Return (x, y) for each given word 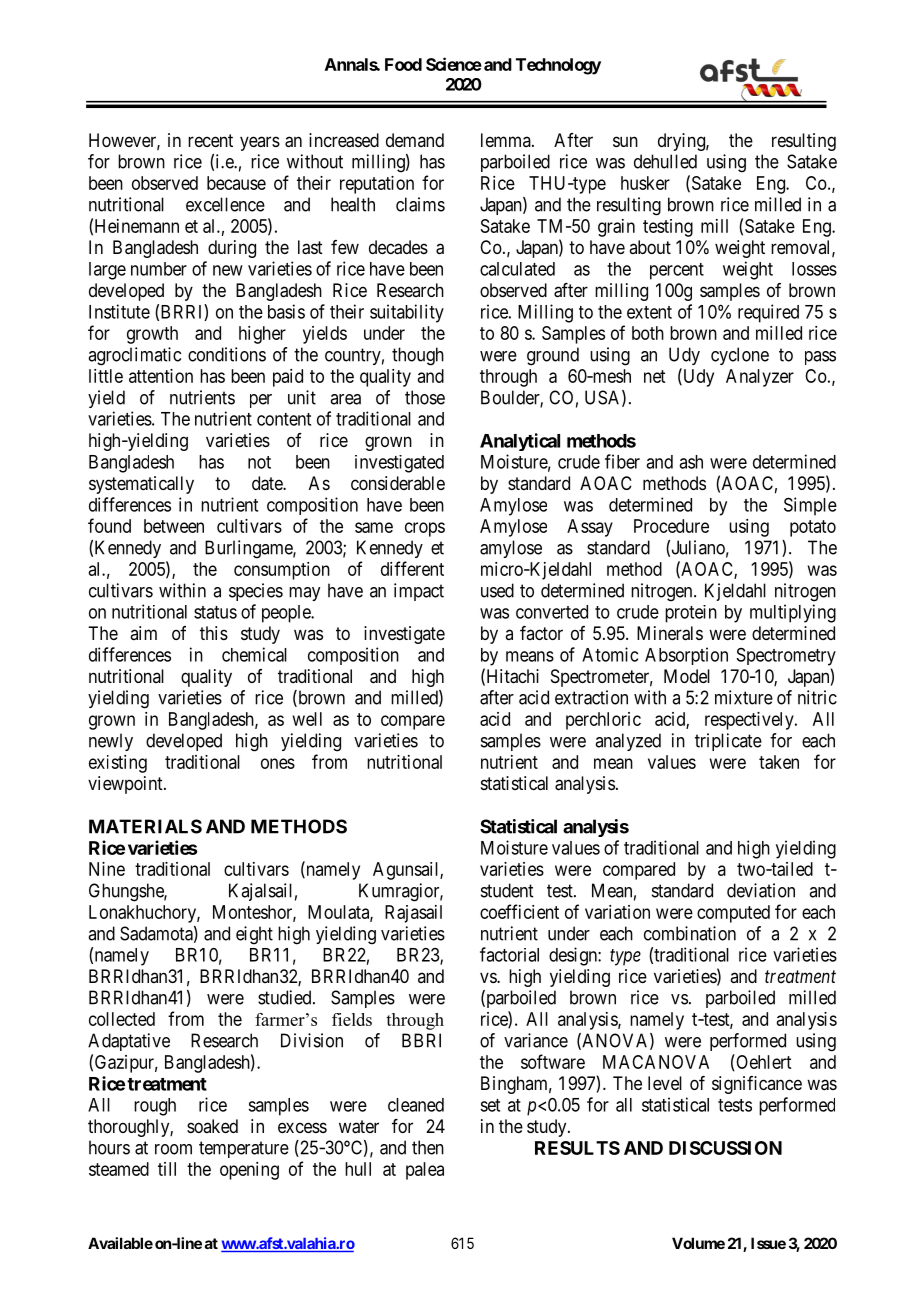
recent (210, 140)
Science (454, 64)
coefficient (519, 911)
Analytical (520, 442)
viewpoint (126, 785)
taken (779, 762)
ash (691, 462)
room (173, 1149)
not (259, 462)
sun (625, 141)
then (428, 1147)
